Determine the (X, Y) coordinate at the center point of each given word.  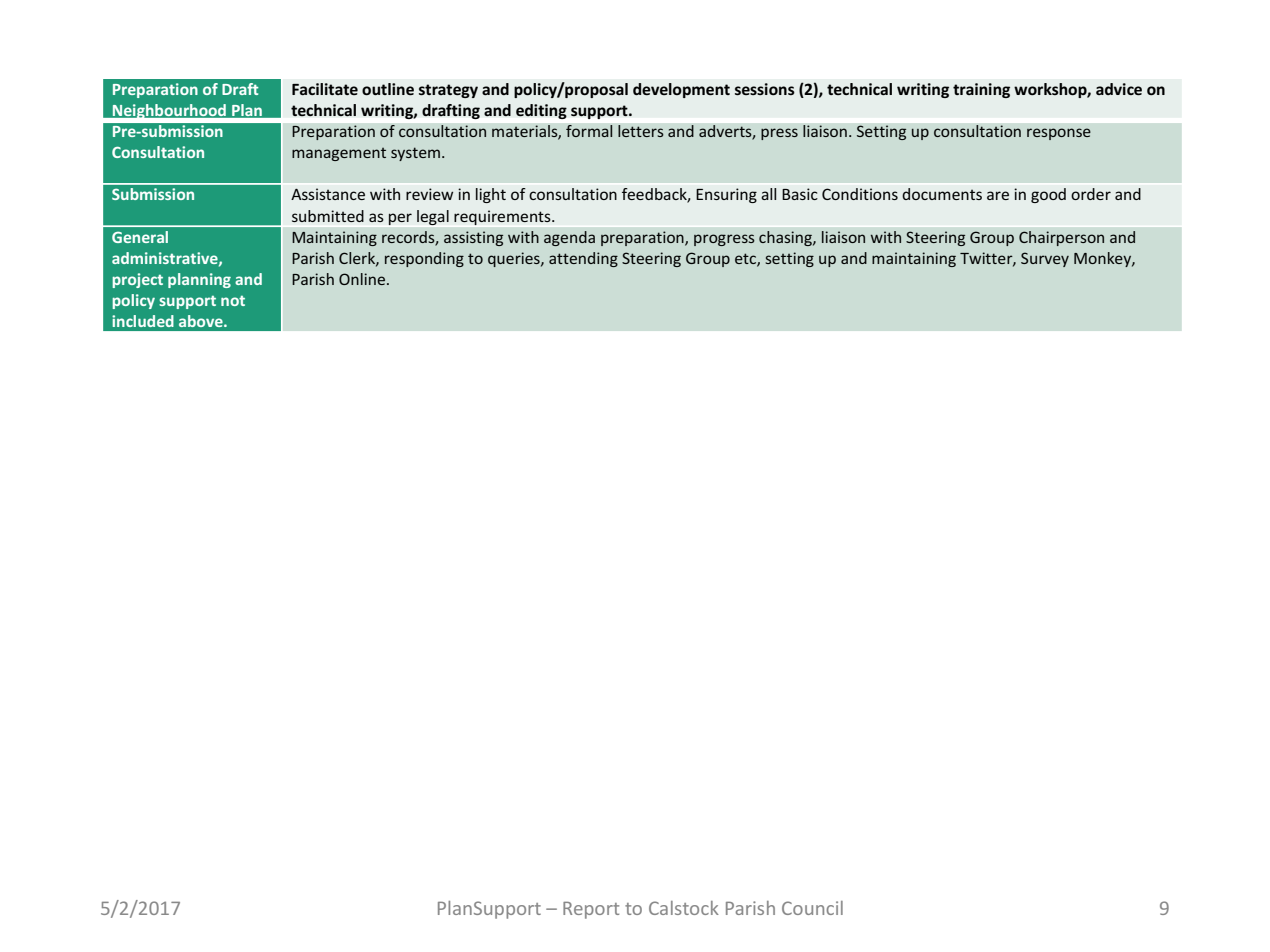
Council (812, 908)
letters (641, 131)
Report (591, 910)
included (143, 321)
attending (583, 259)
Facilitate (325, 89)
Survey (1045, 259)
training (981, 90)
